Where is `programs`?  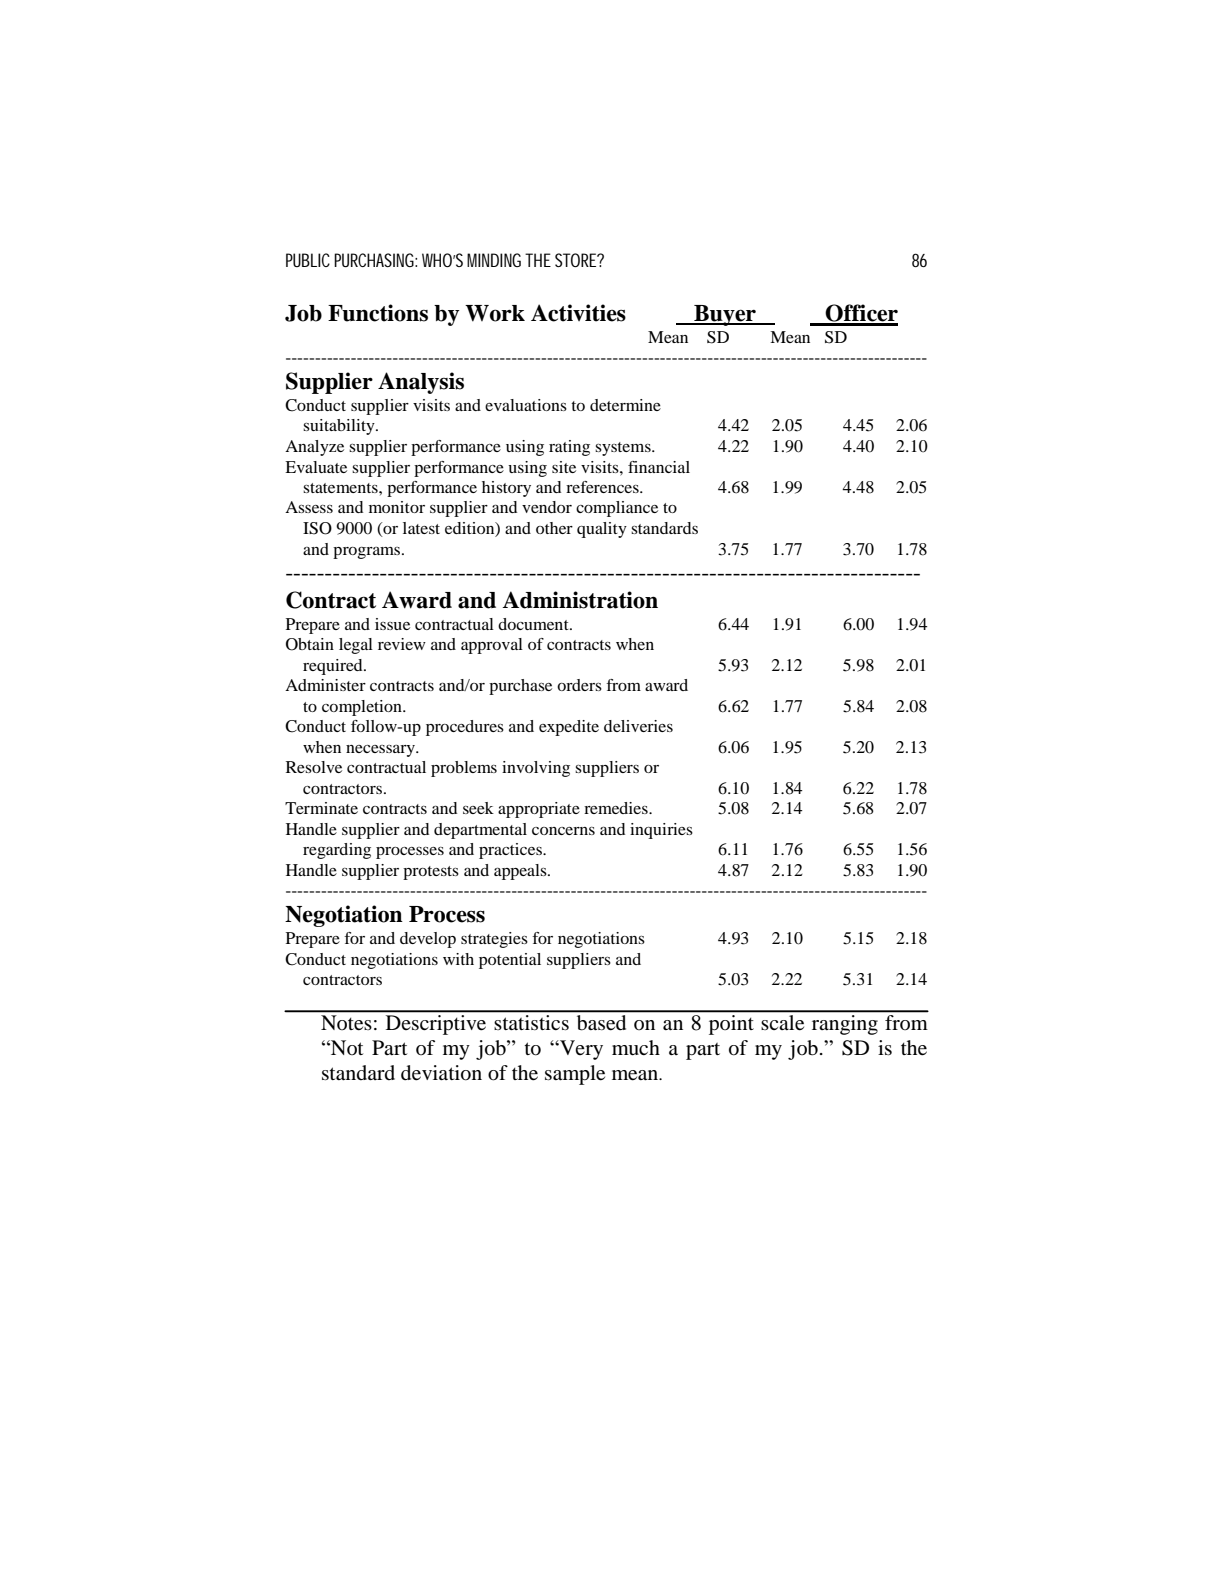
programs is located at coordinates (366, 553).
